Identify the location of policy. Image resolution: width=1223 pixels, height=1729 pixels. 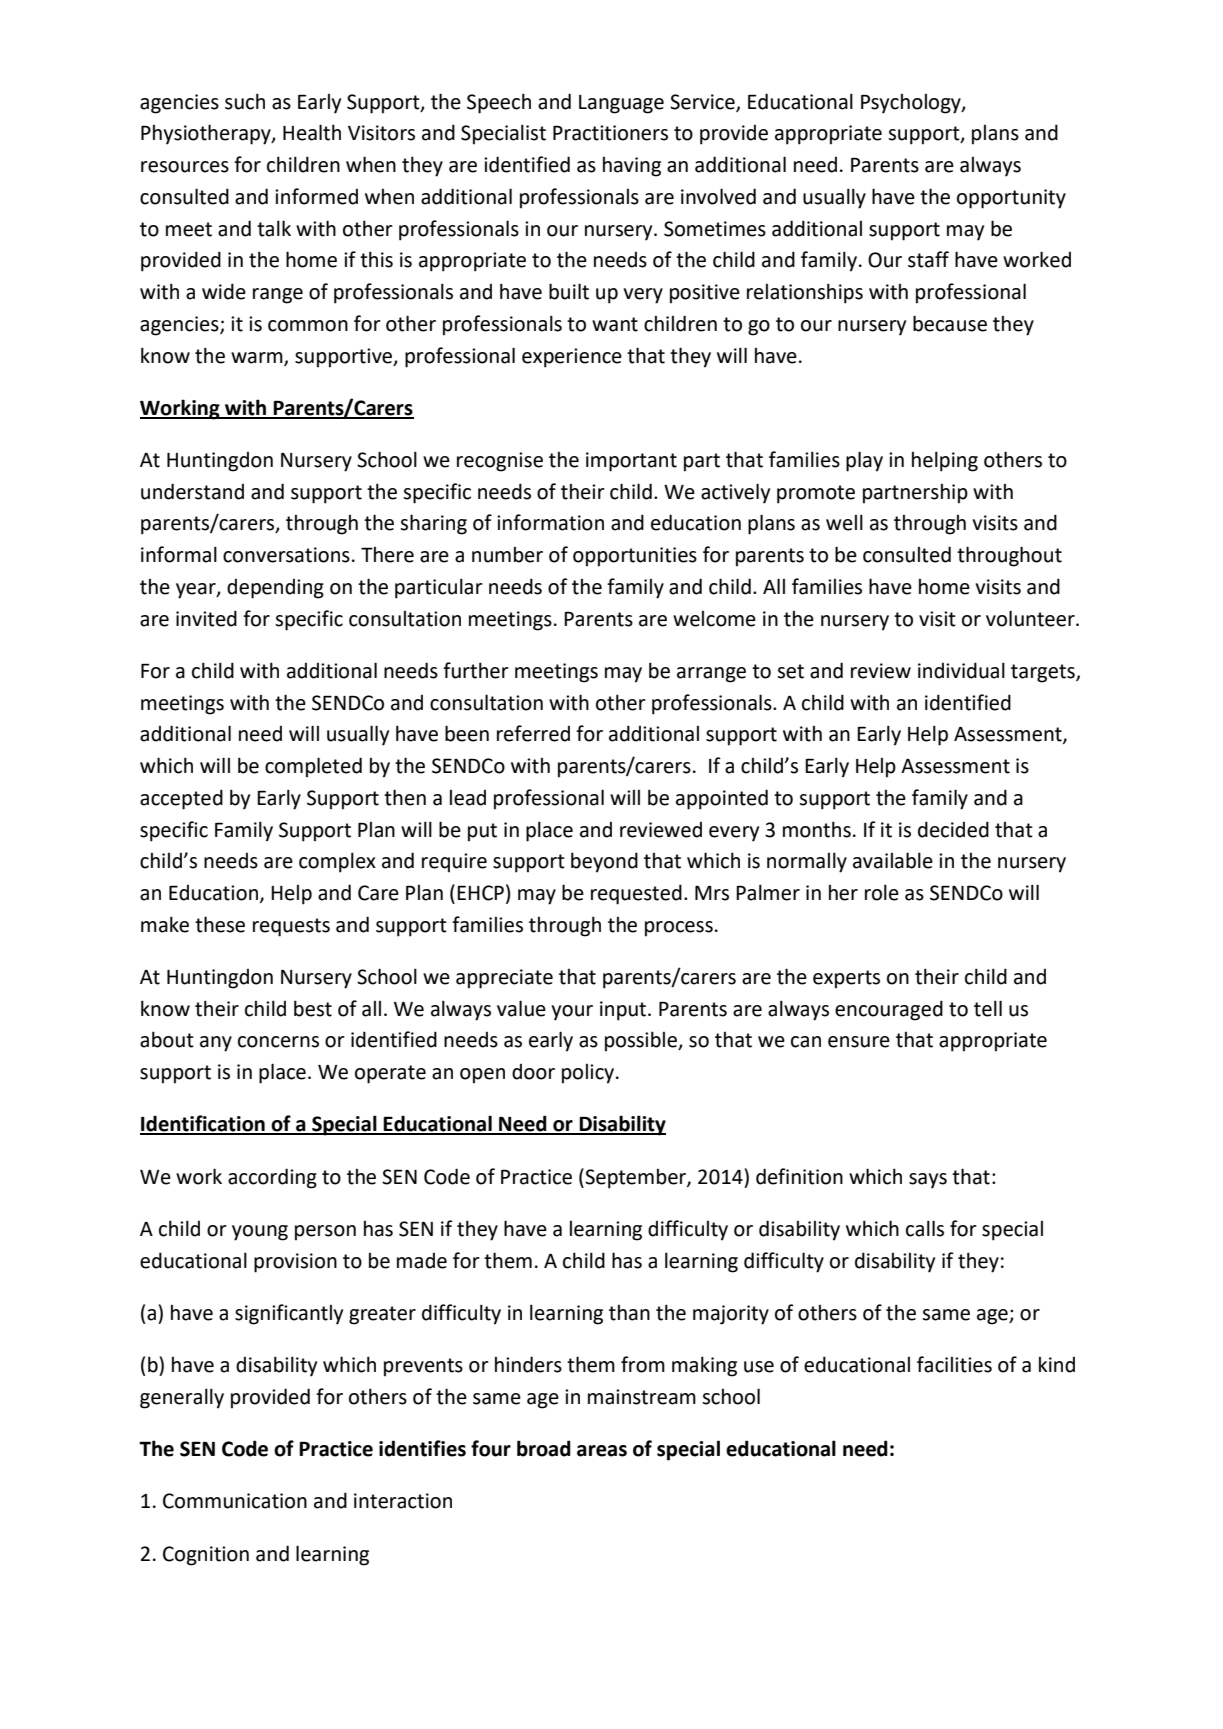
(588, 1074).
